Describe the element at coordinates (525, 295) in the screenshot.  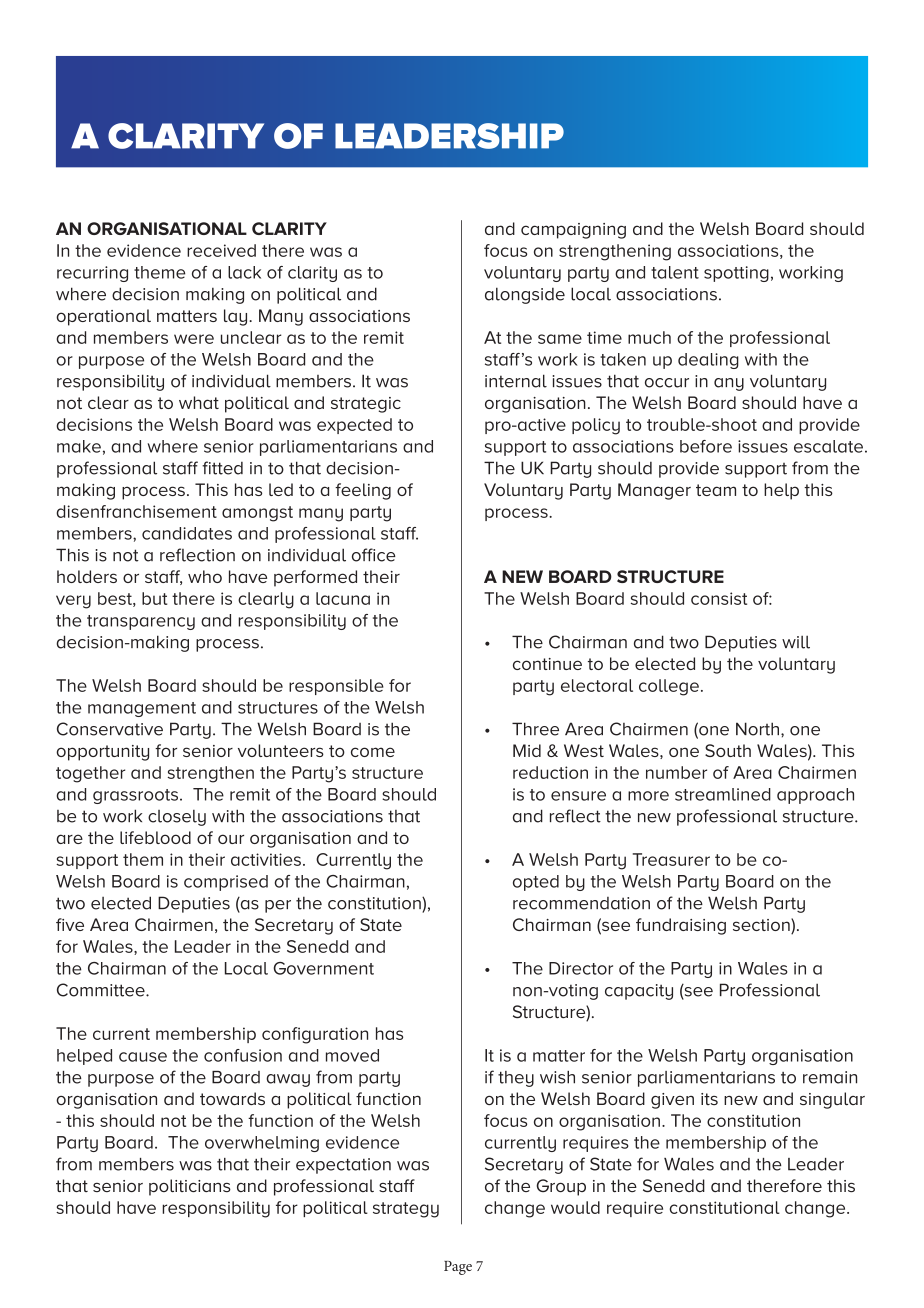
I see `alongside` at that location.
